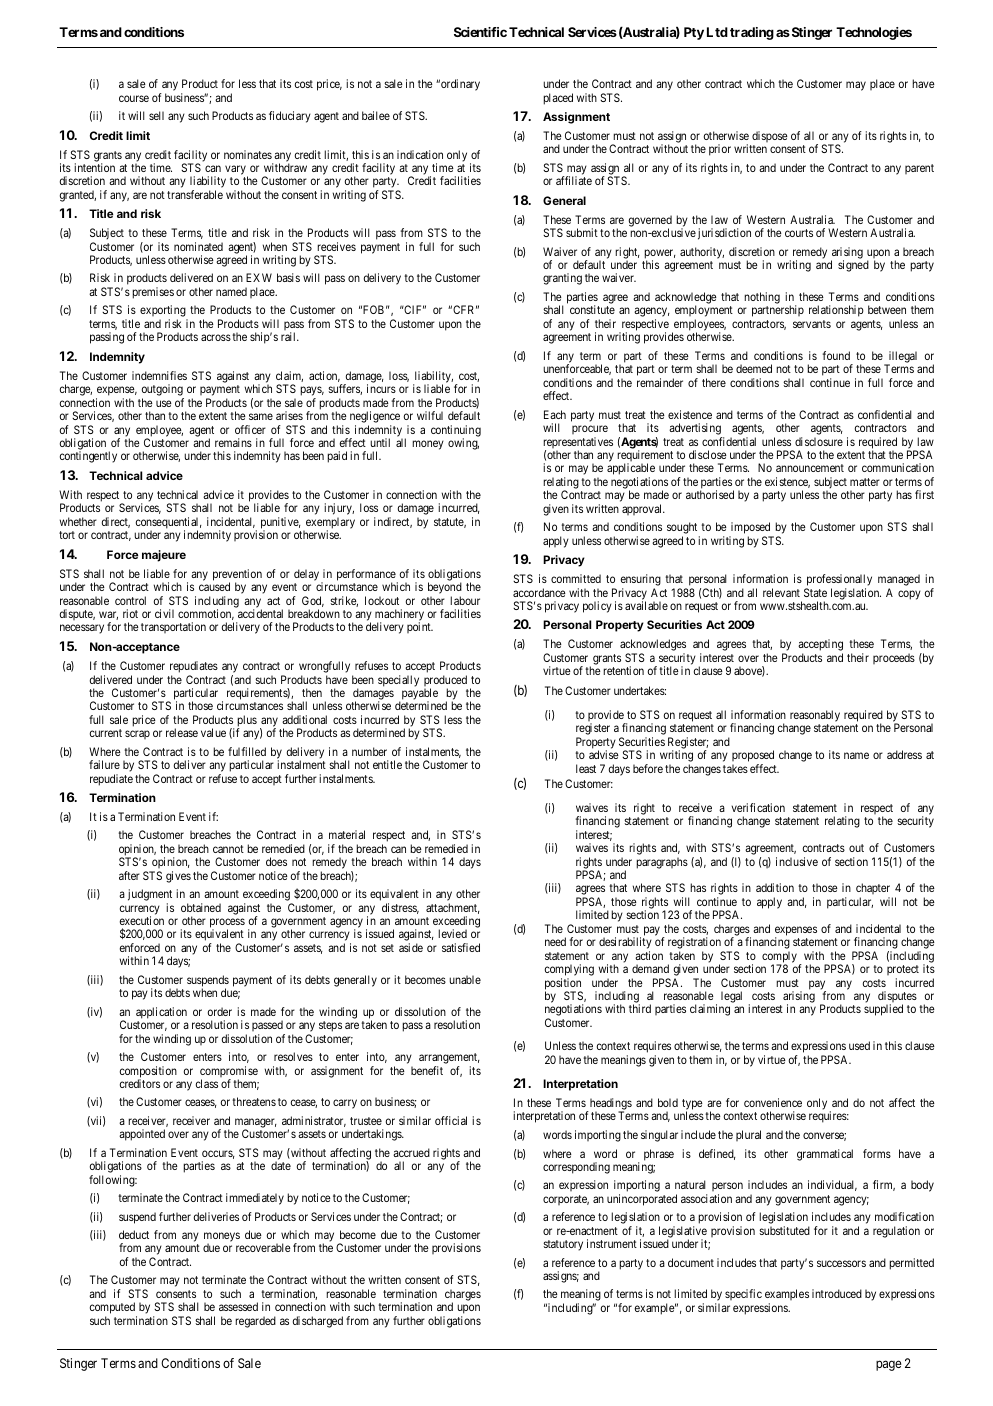 Image resolution: width=993 pixels, height=1406 pixels. Describe the element at coordinates (837, 1293) in the screenshot. I see `introduced` at that location.
